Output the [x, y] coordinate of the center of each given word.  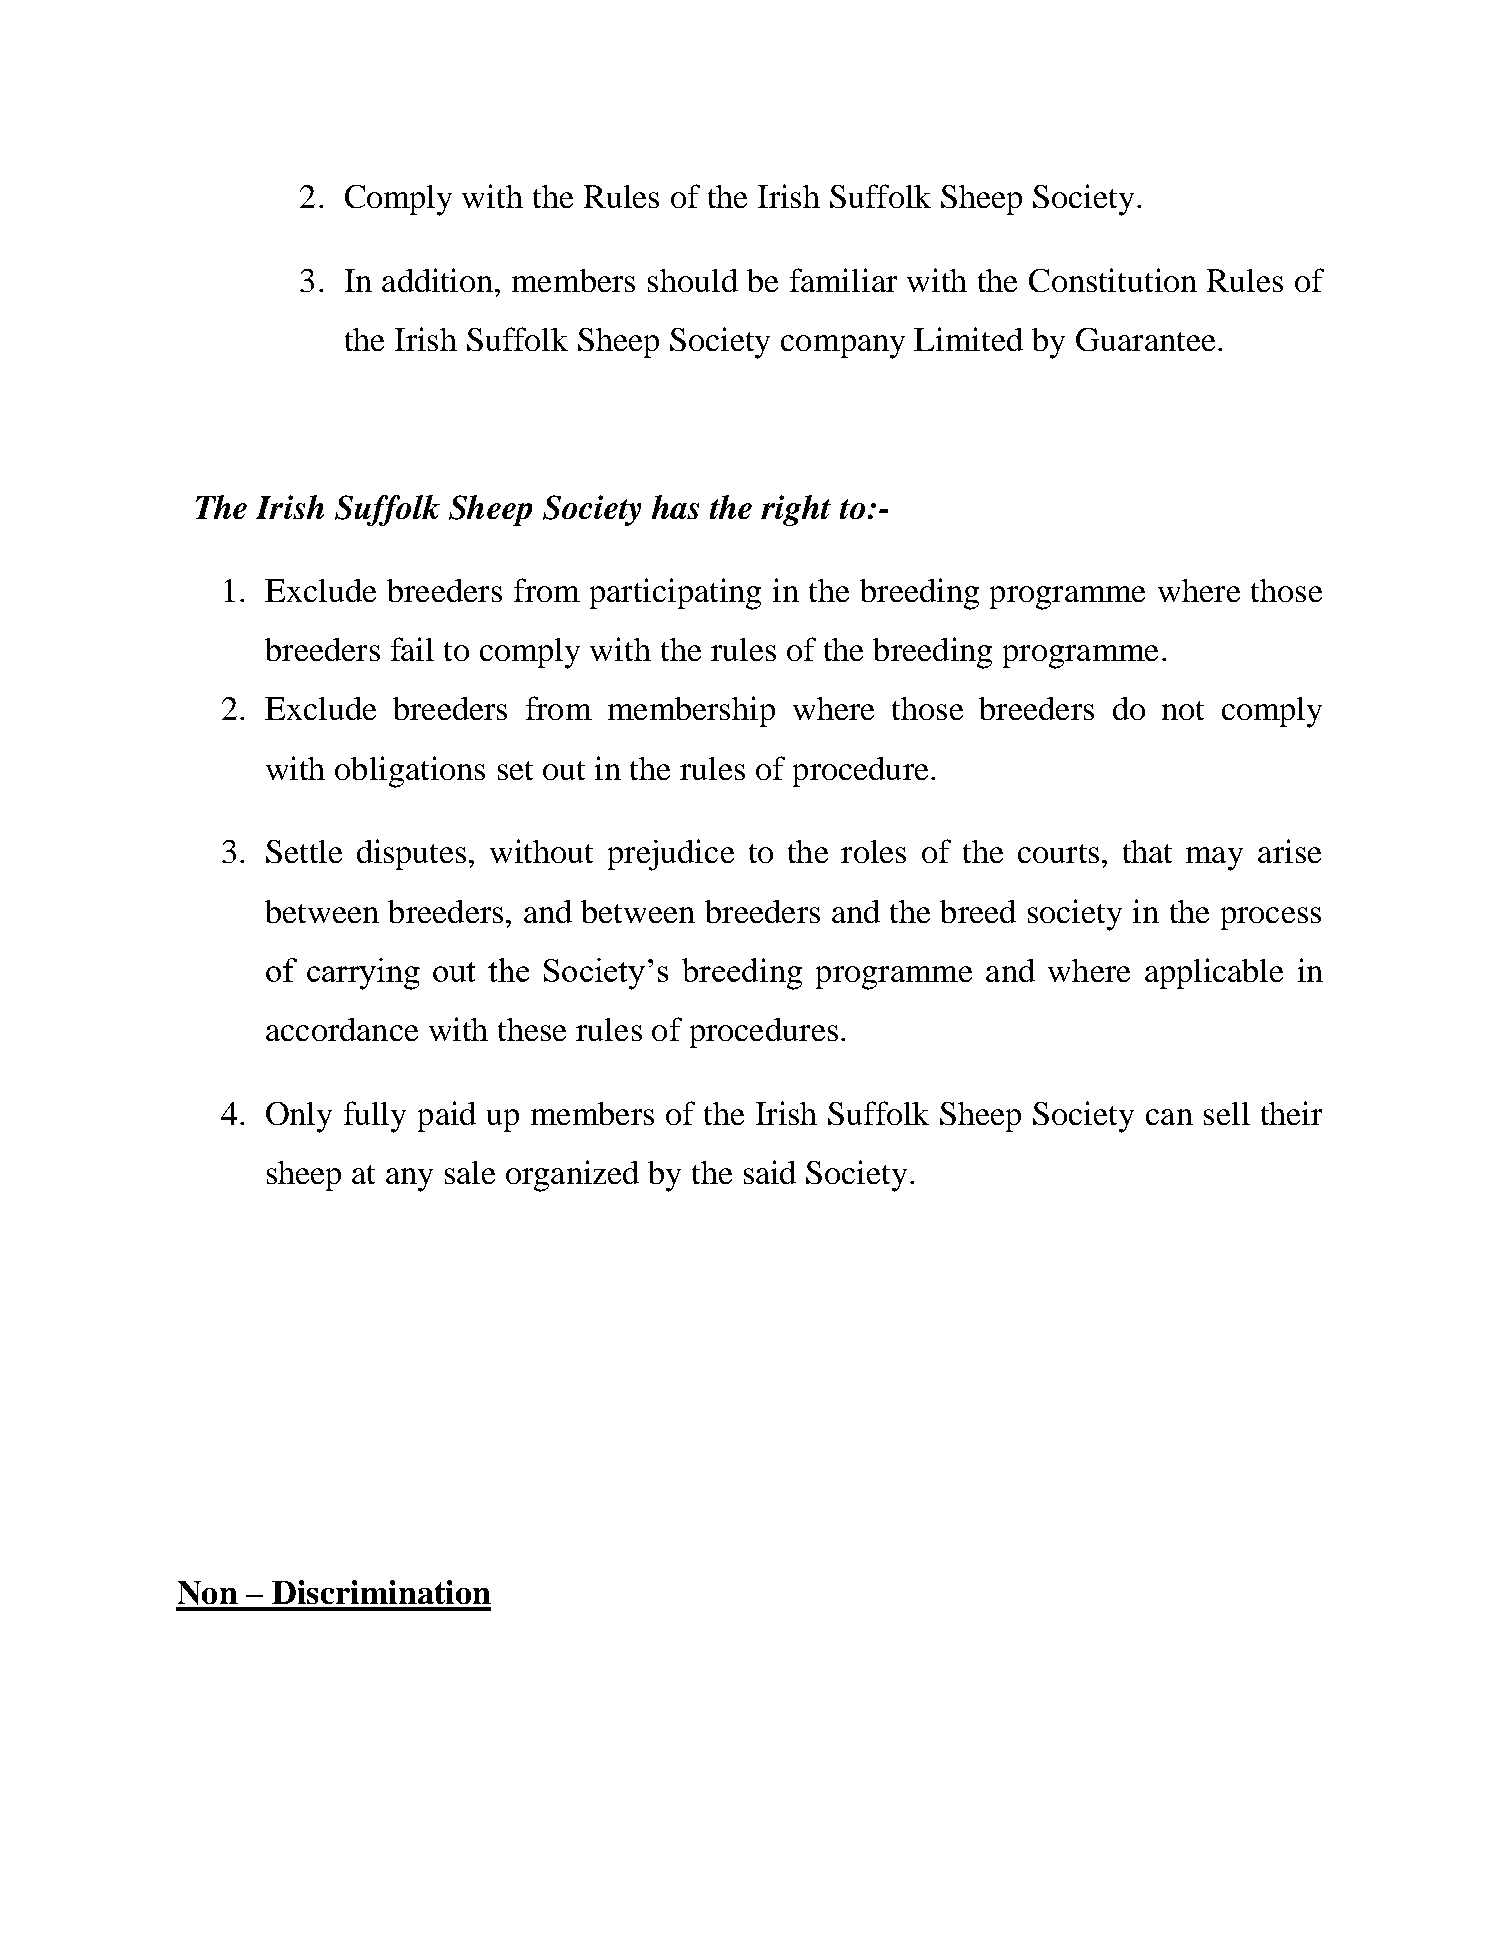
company [843, 347]
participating [675, 594]
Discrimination [381, 1592]
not [1183, 710]
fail [412, 649]
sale [470, 1172]
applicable [1214, 973]
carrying [363, 974]
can [1169, 1117]
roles [873, 851]
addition [439, 280]
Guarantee [1145, 339]
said [770, 1172]
